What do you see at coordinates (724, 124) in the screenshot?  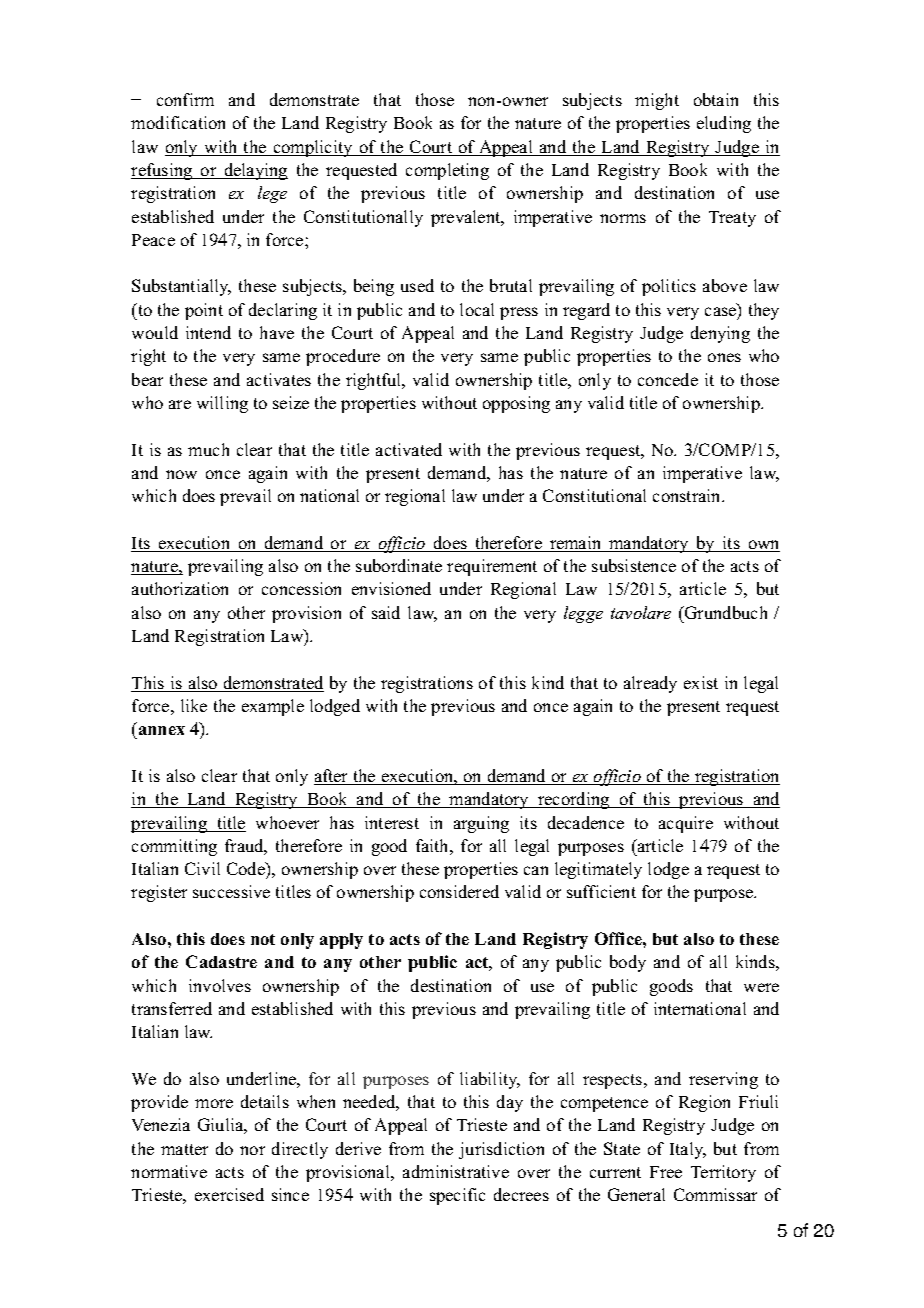 I see `eluding` at bounding box center [724, 124].
